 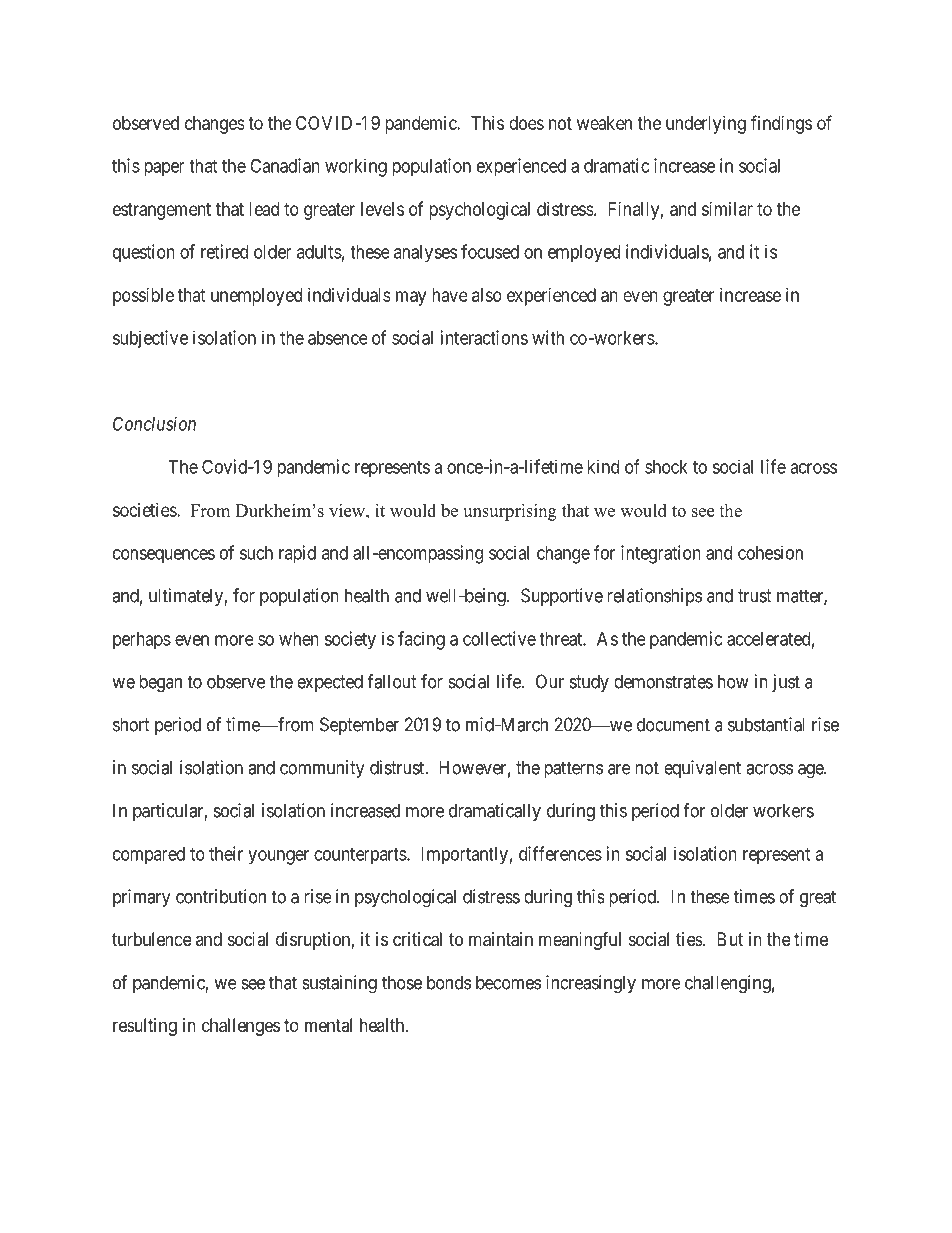 What do you see at coordinates (499, 638) in the image?
I see `collective` at bounding box center [499, 638].
